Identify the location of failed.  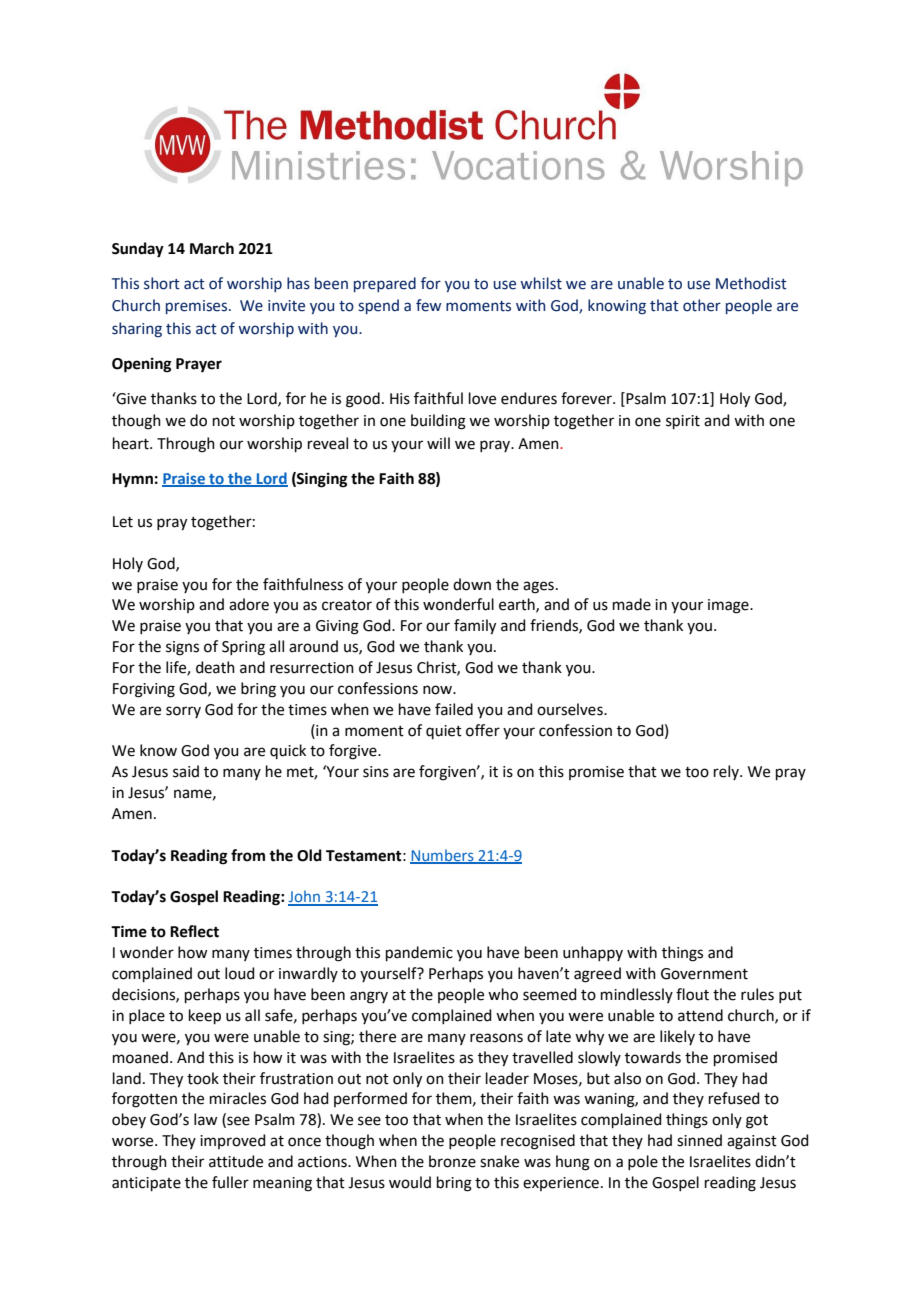
(454, 709).
